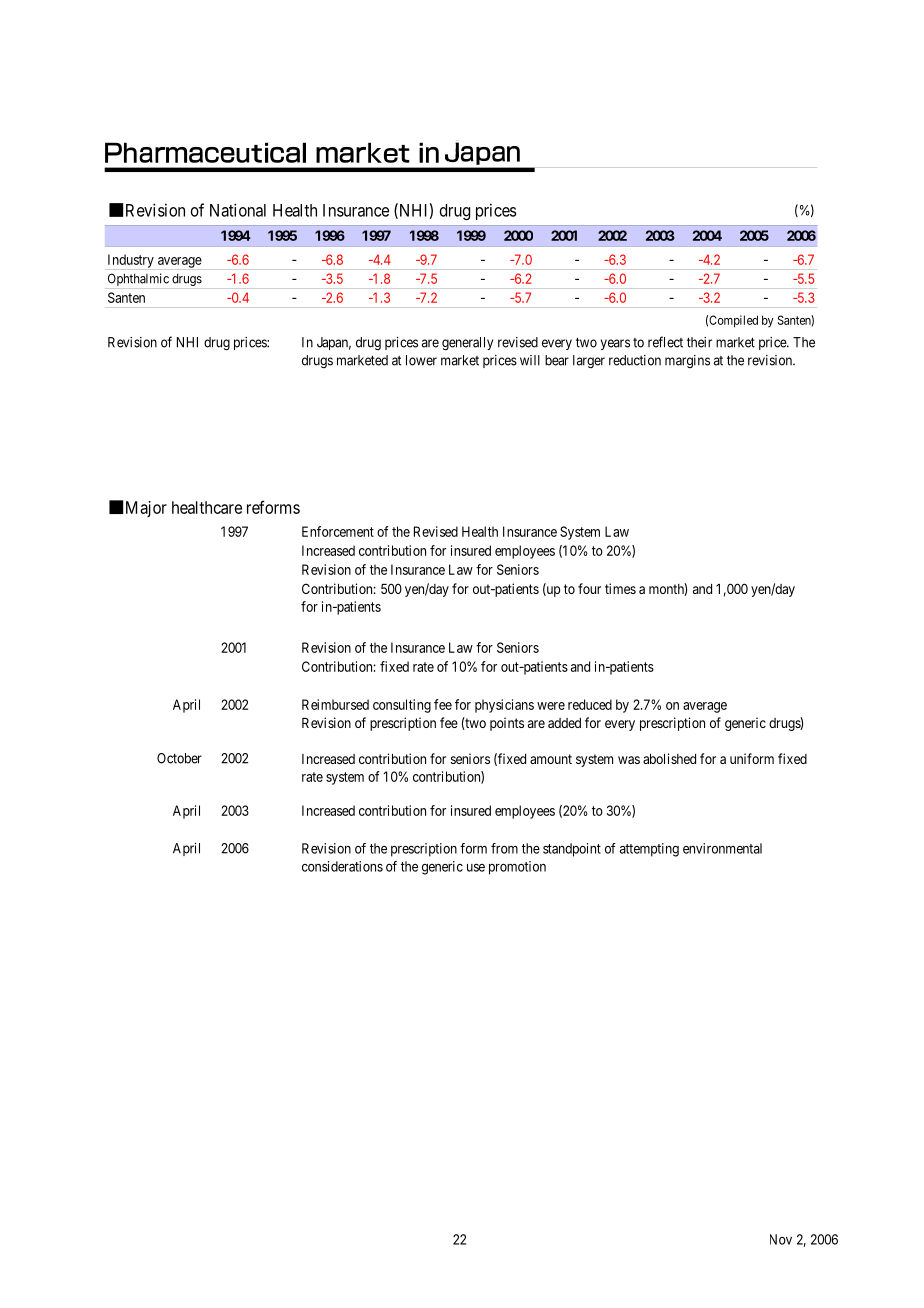 The width and height of the document is (924, 1308). Describe the element at coordinates (781, 1239) in the document. I see `Nov` at that location.
